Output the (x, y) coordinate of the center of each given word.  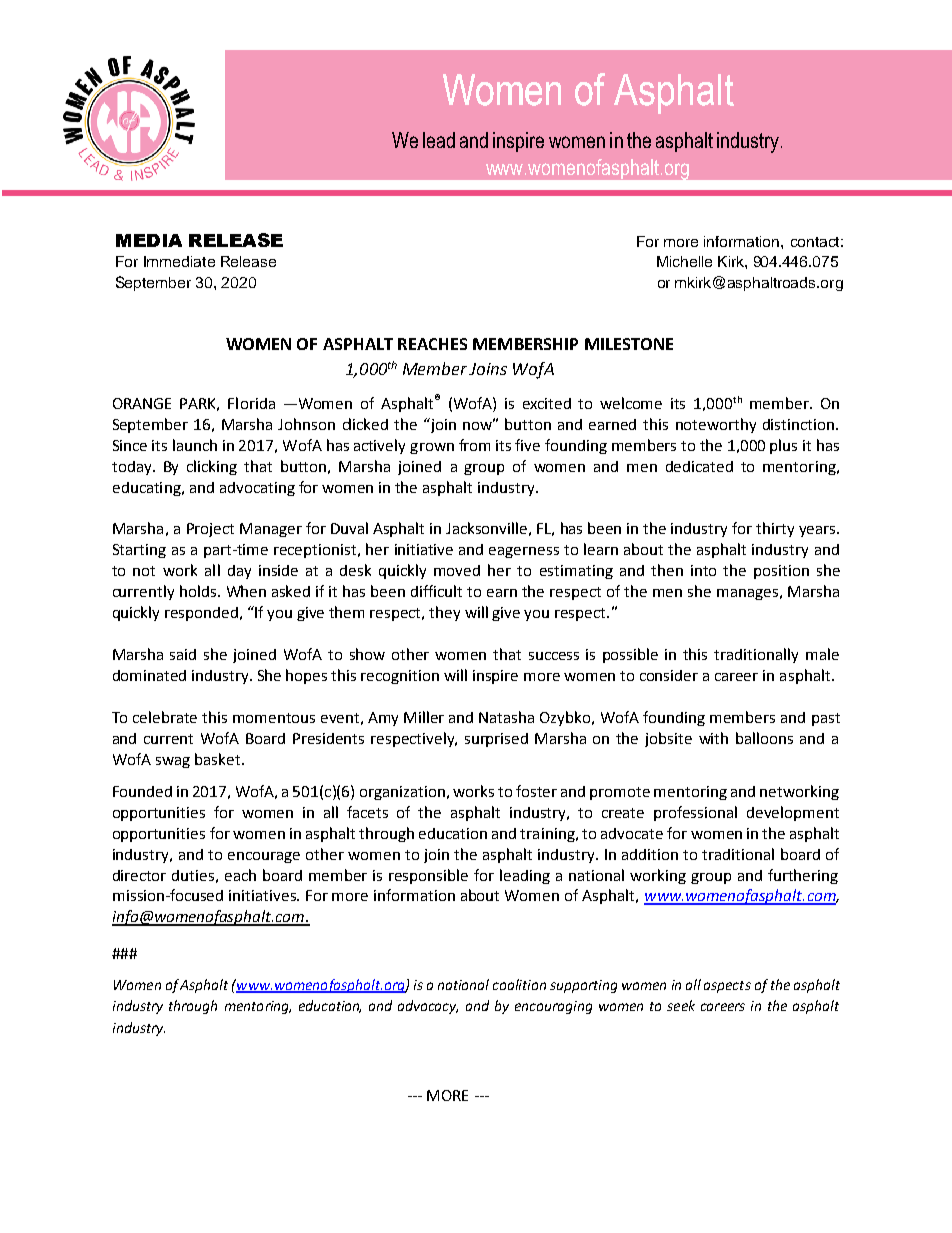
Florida (251, 403)
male (822, 654)
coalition (519, 984)
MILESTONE (629, 344)
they (444, 613)
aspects (727, 987)
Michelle (684, 261)
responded (203, 614)
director (139, 875)
